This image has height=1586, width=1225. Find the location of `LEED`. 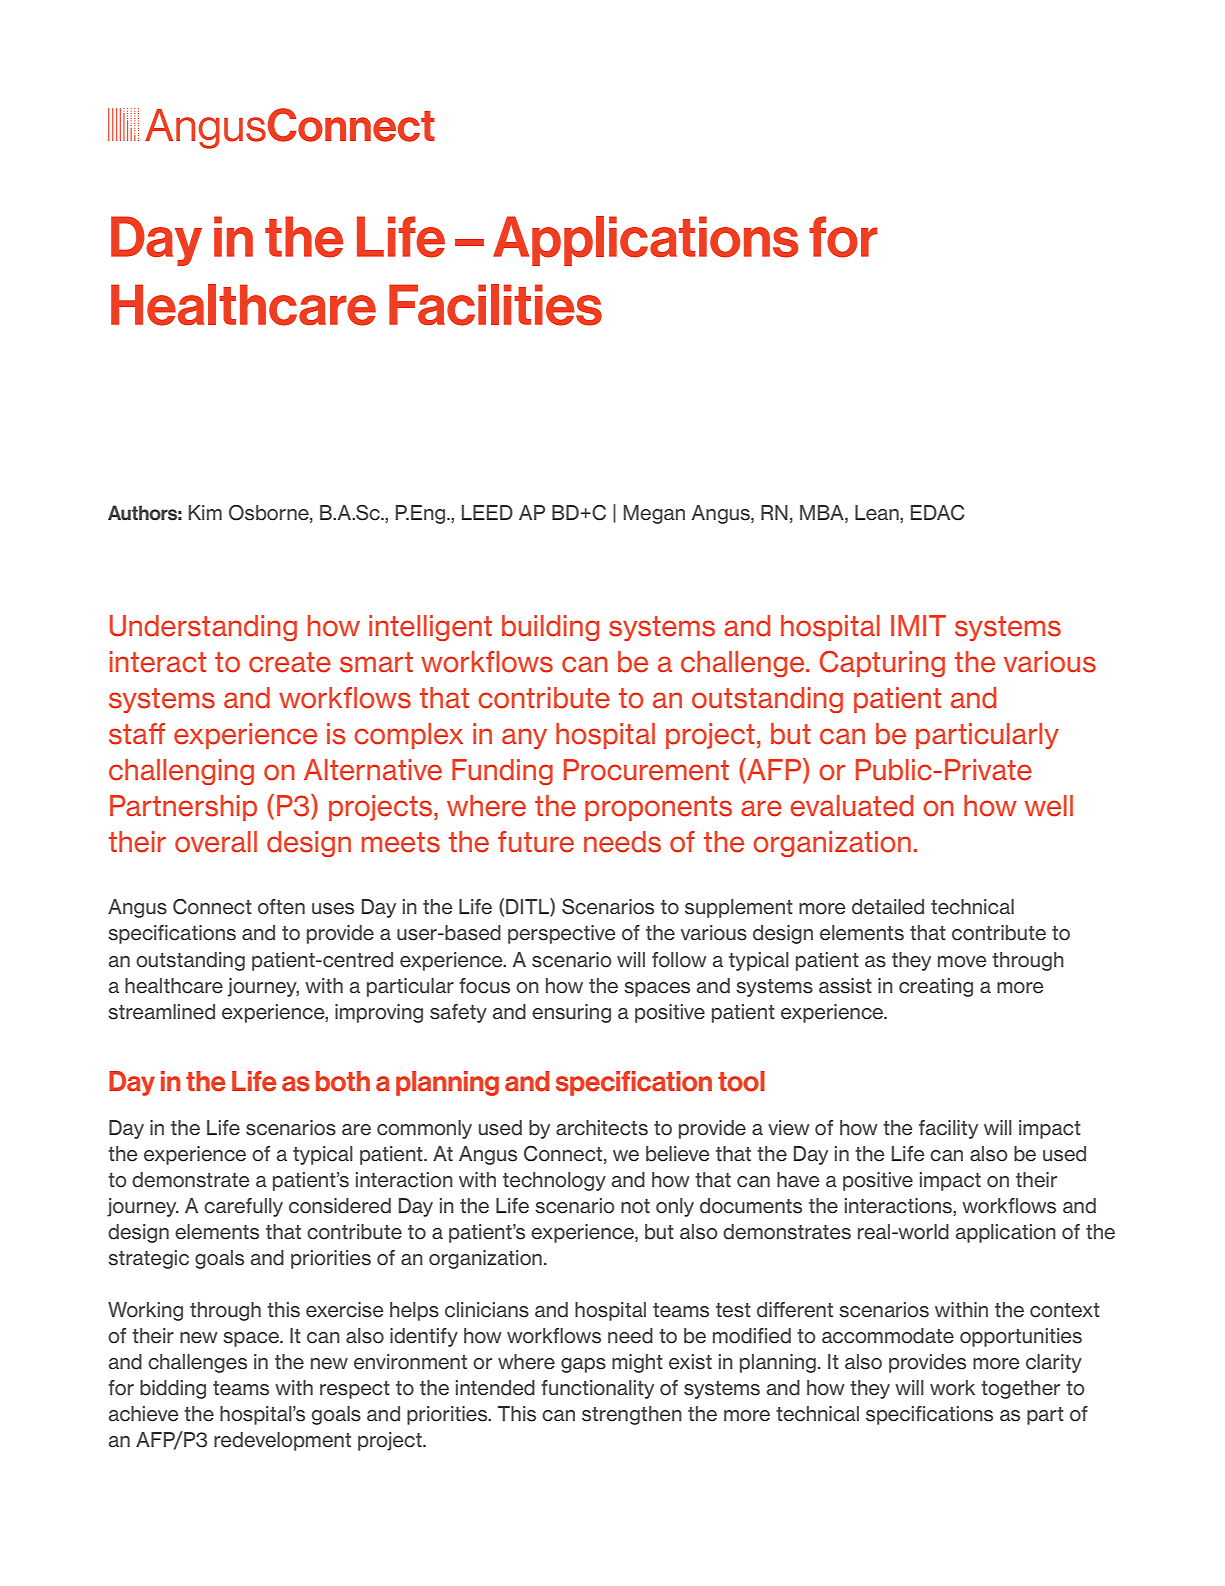

LEED is located at coordinates (487, 512).
